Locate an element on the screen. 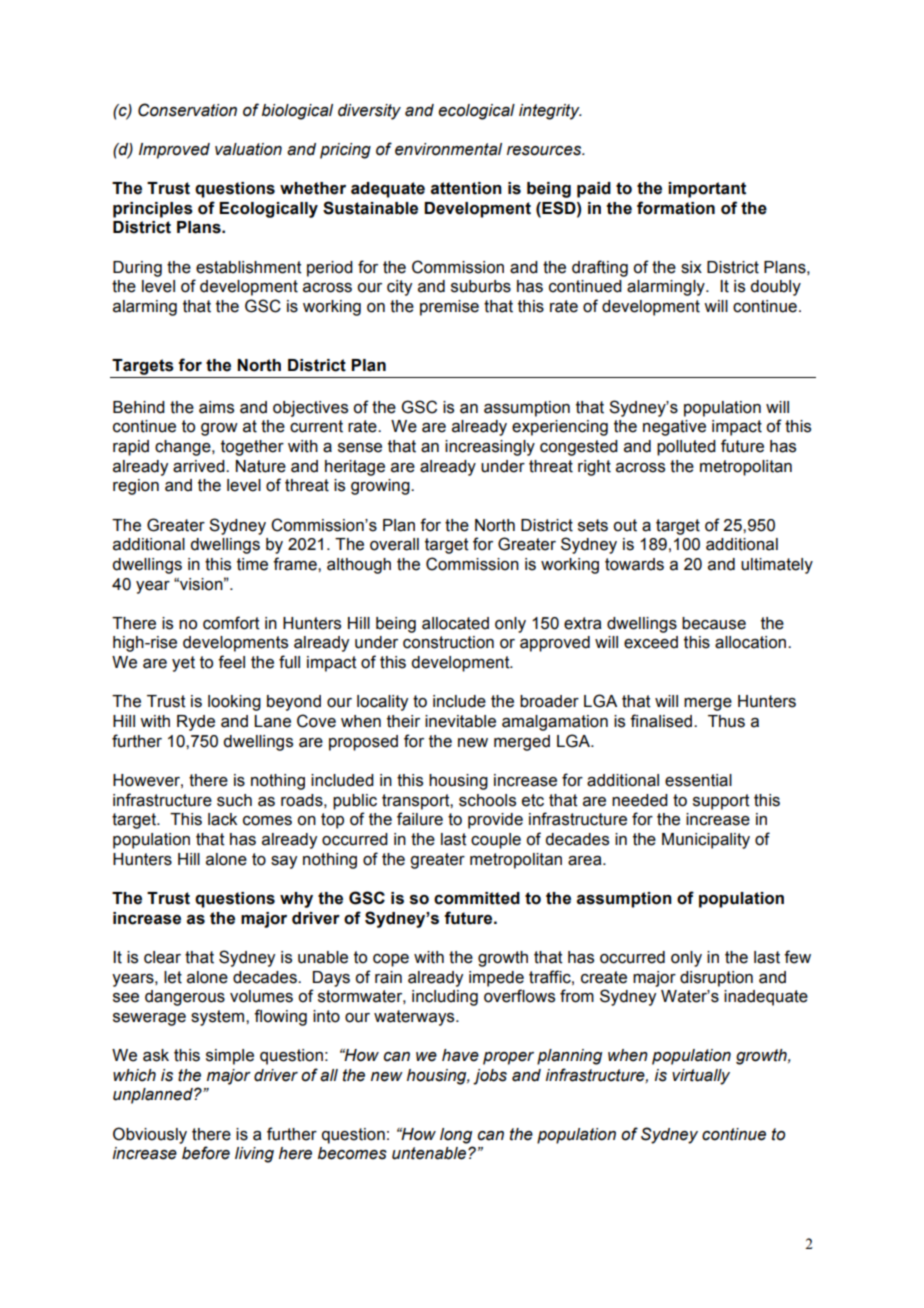  lack is located at coordinates (222, 819).
